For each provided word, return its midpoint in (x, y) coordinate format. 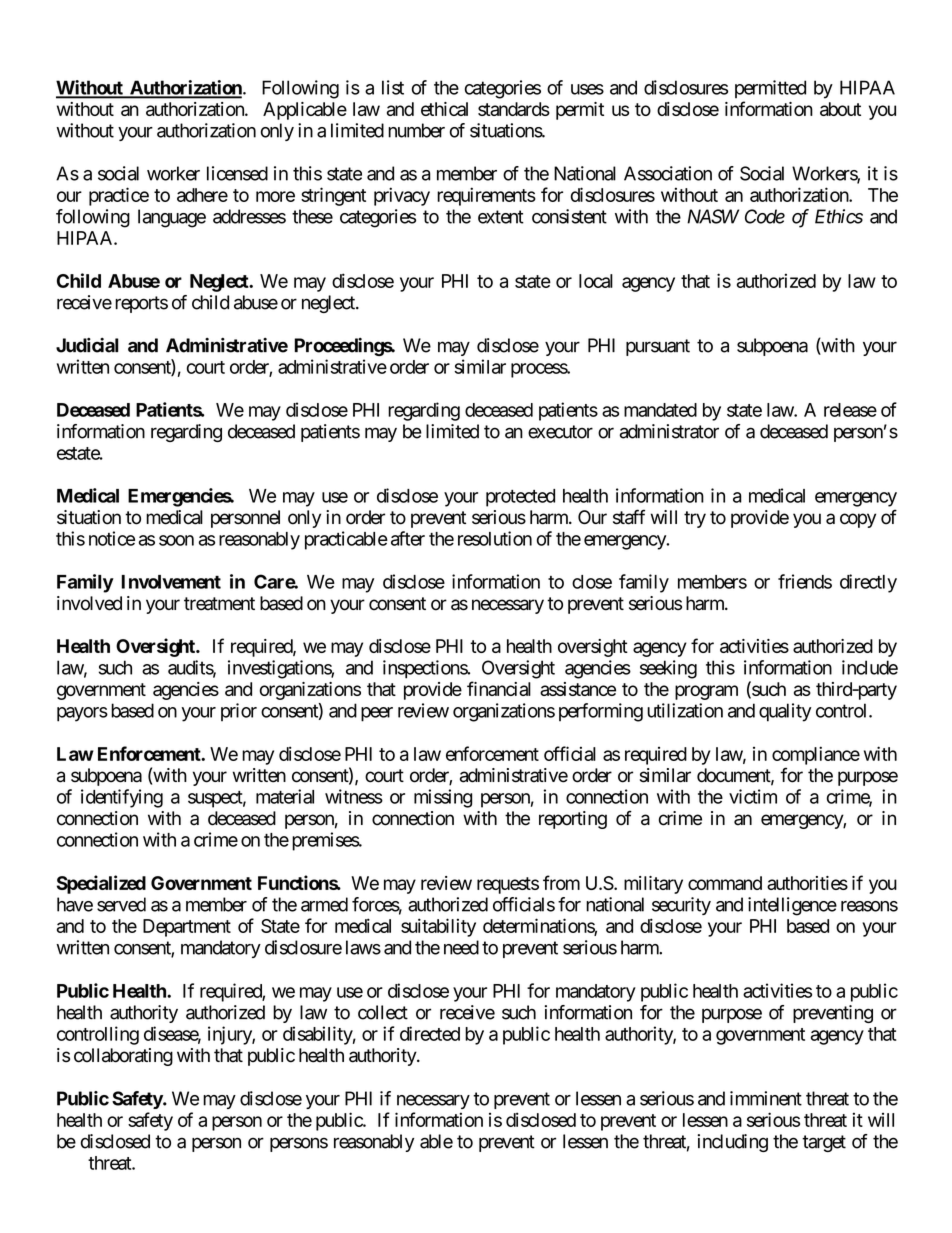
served (121, 904)
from (561, 882)
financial (499, 688)
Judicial (87, 345)
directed (430, 1033)
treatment (219, 604)
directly (868, 583)
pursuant (658, 347)
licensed (237, 173)
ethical (444, 109)
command (725, 883)
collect (383, 1012)
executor (560, 432)
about (840, 109)
